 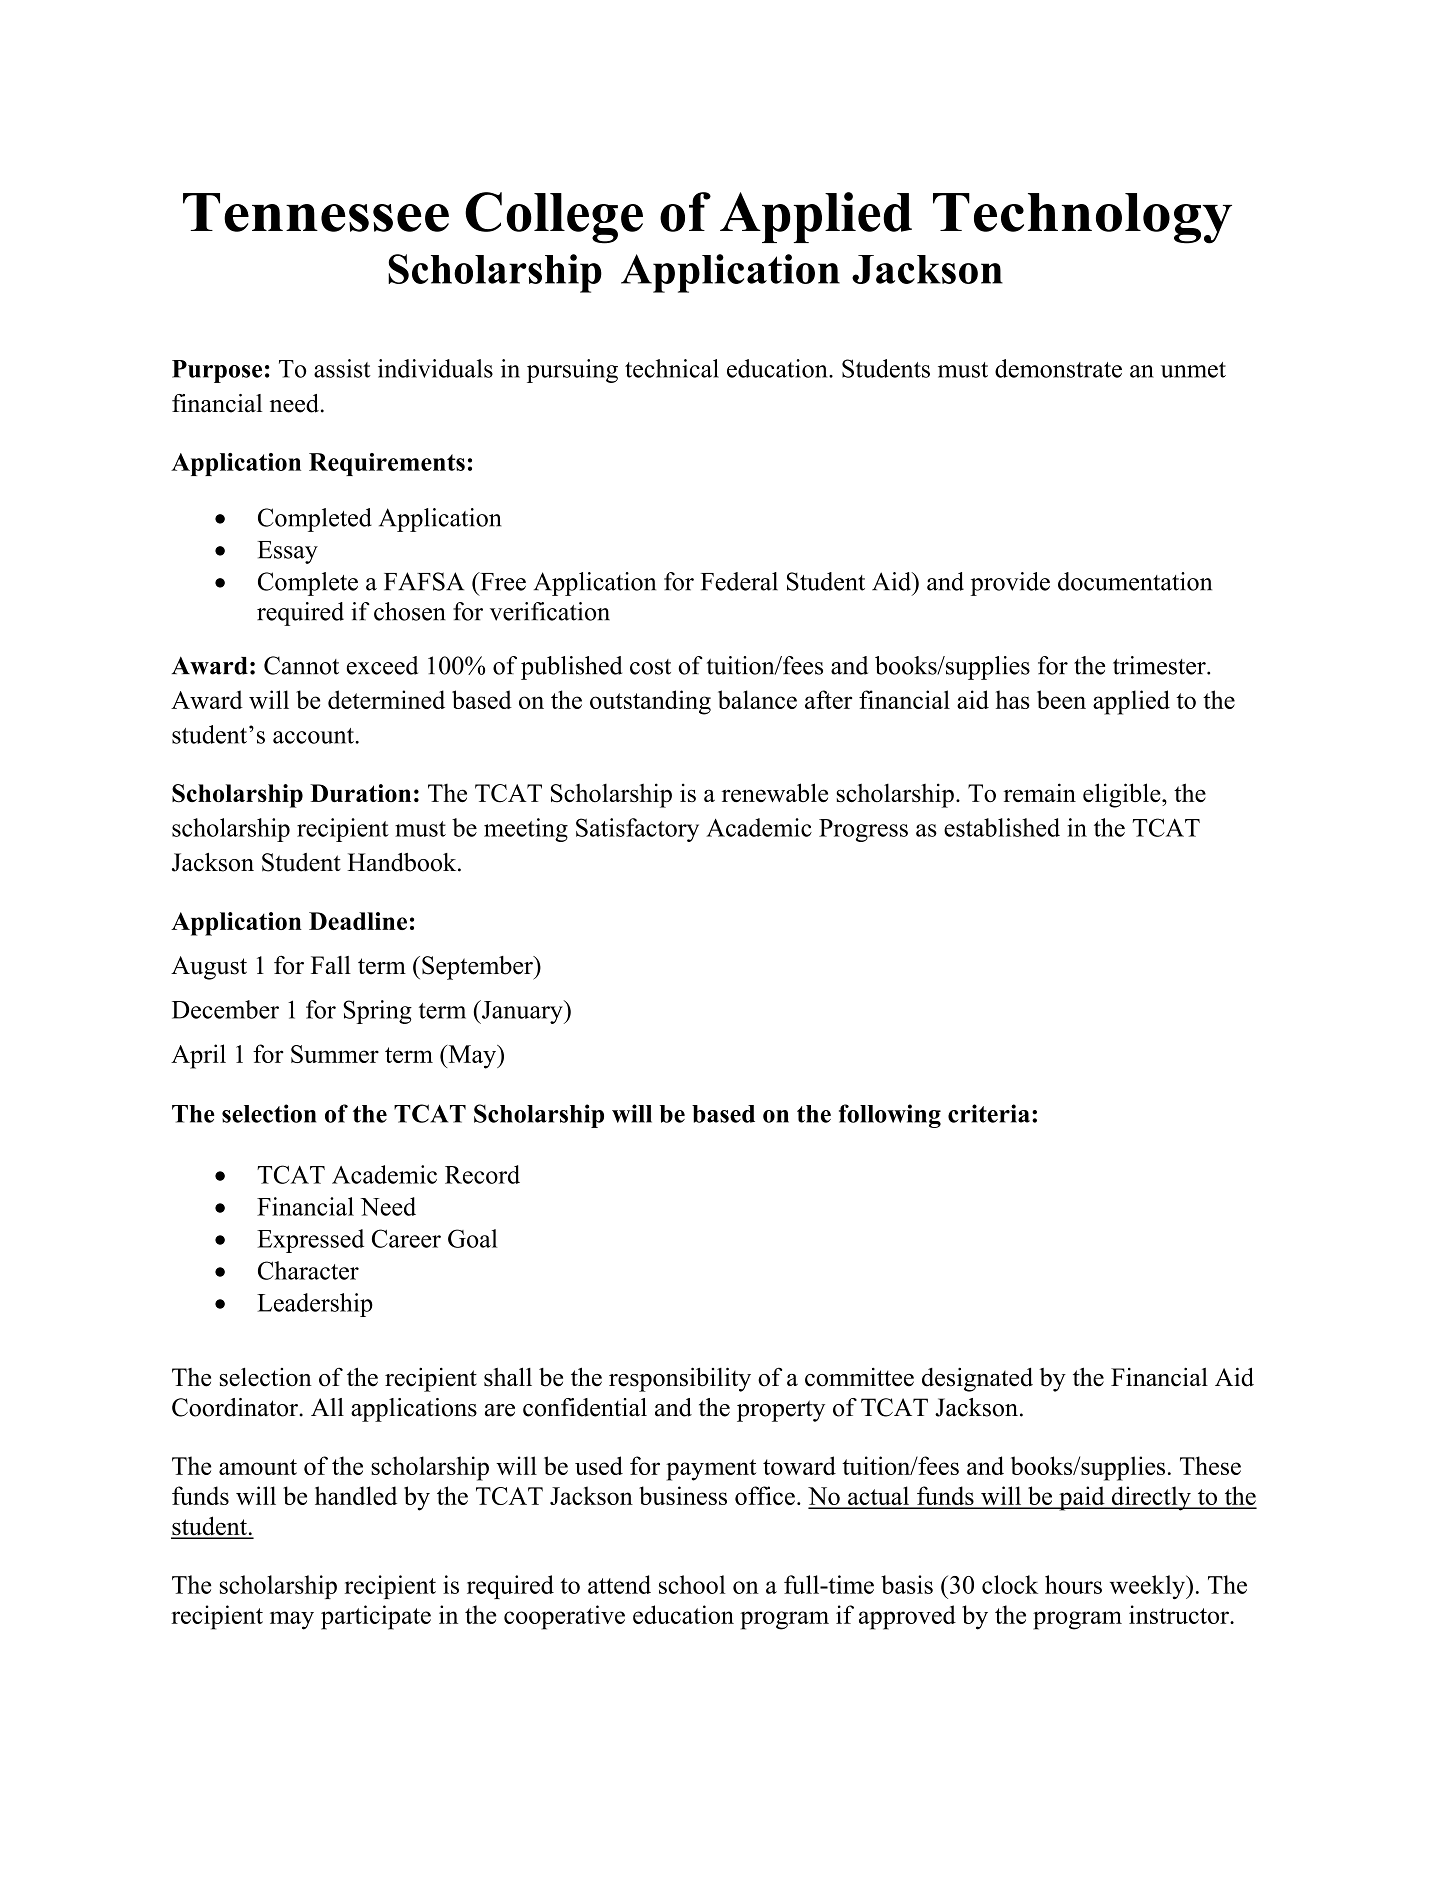 I want to click on school, so click(x=692, y=1584).
